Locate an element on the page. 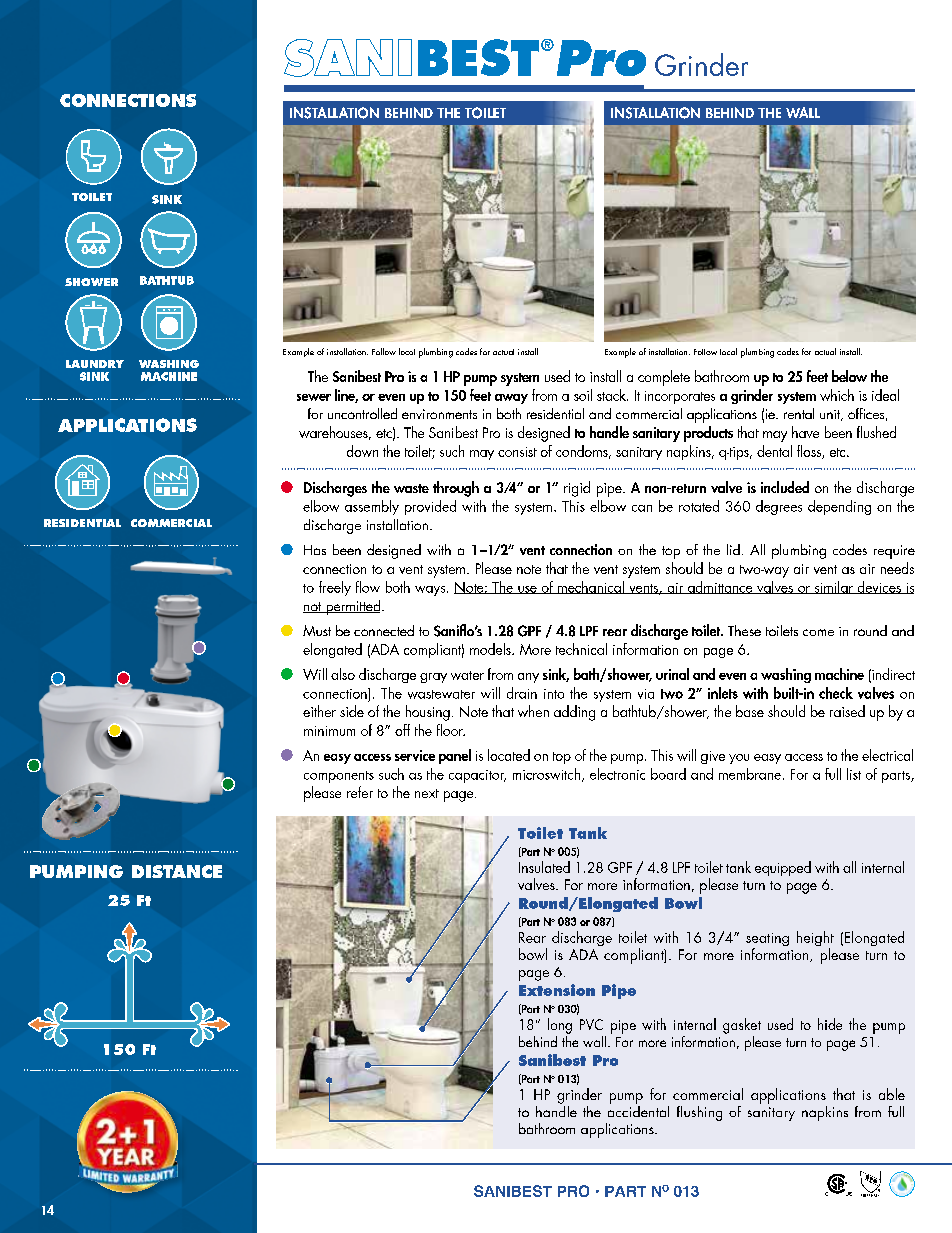 The height and width of the image is (1233, 952). capacitor is located at coordinates (477, 776).
